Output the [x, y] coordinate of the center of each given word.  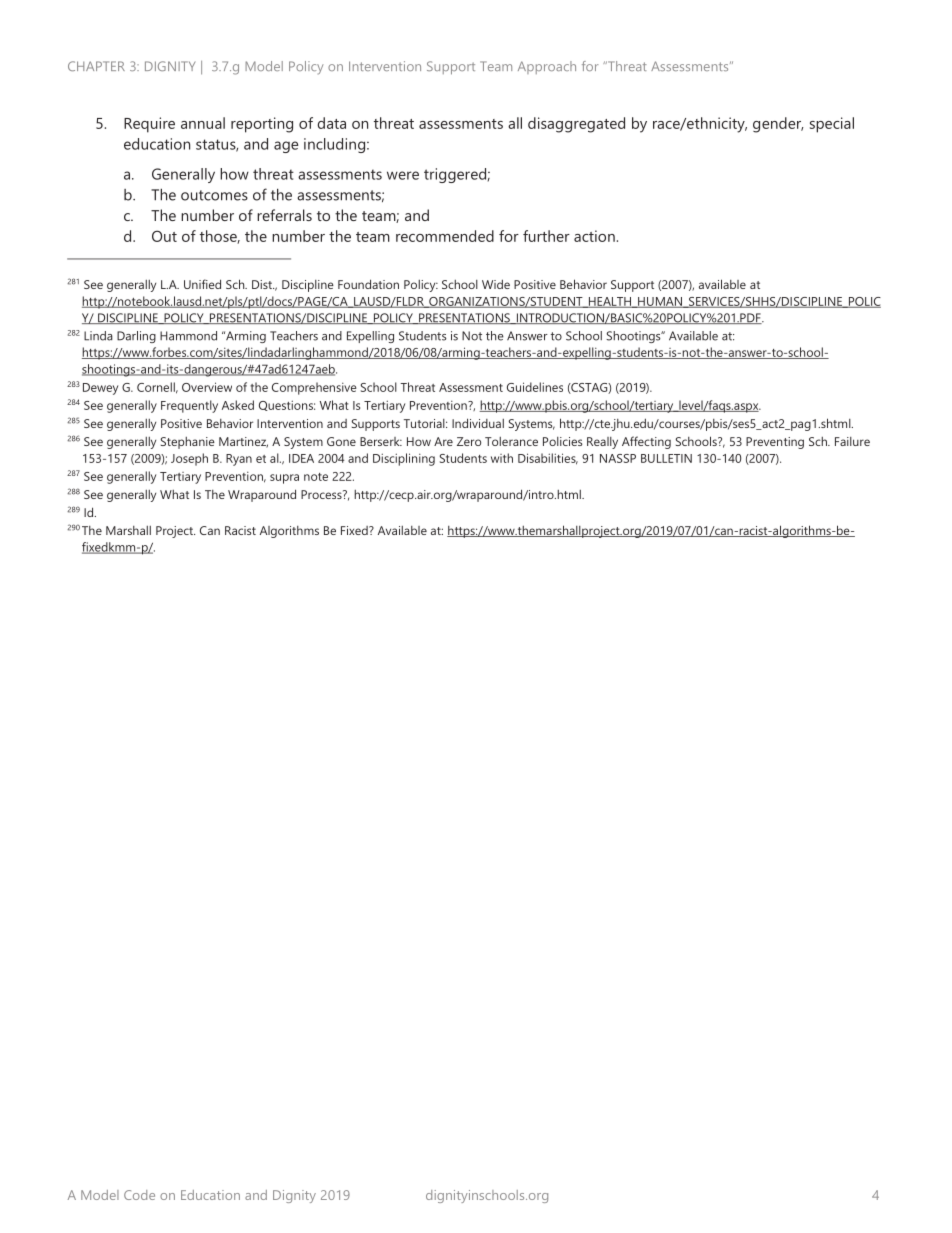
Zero [469, 441]
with [502, 458]
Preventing [775, 443]
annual [203, 123]
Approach [547, 67]
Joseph [189, 459]
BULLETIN [666, 458]
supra [284, 479]
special [832, 125]
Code [139, 1195]
